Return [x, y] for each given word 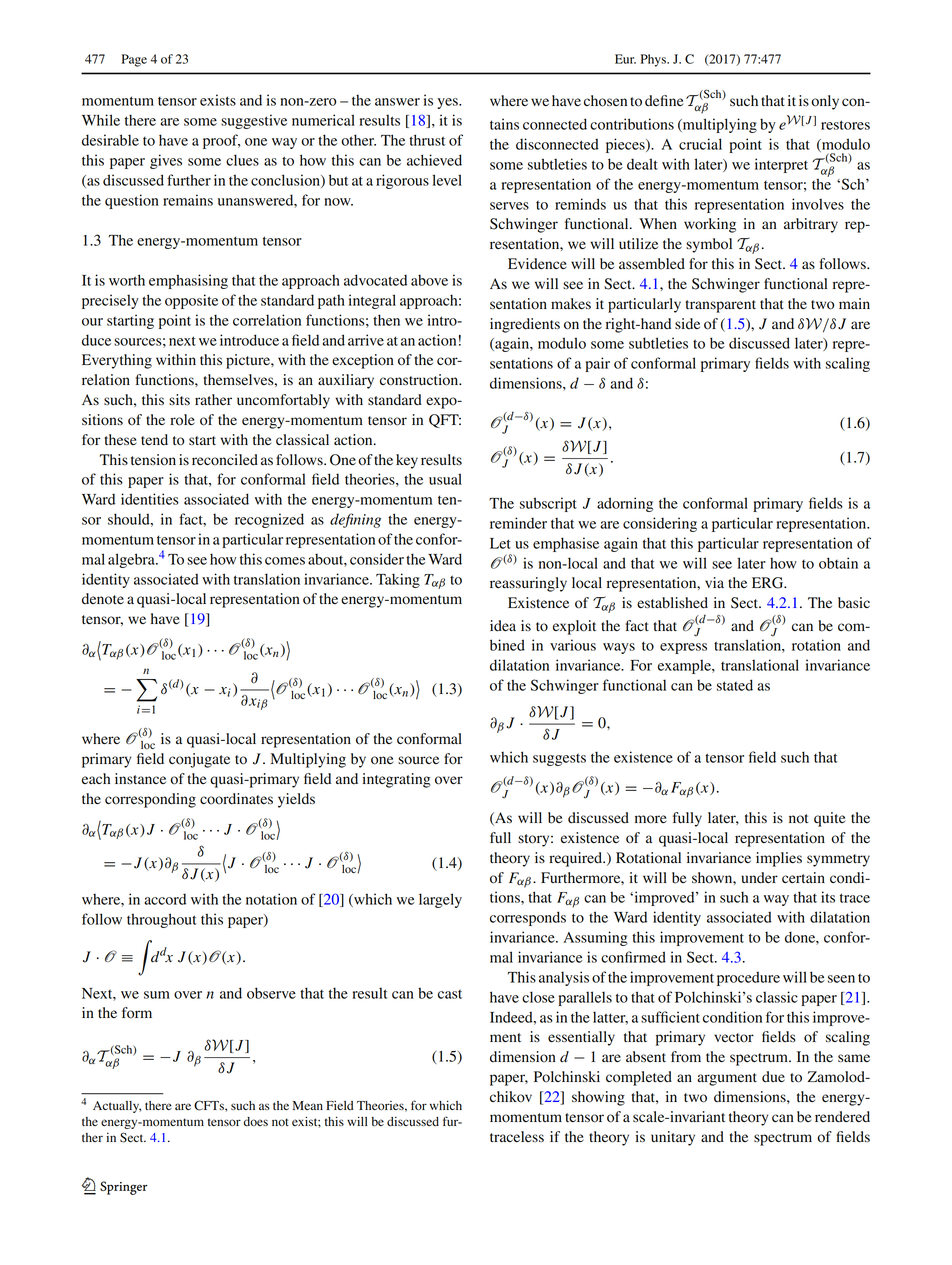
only [825, 102]
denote [103, 599]
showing [598, 1098]
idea [503, 626]
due [773, 1077]
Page [134, 60]
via [714, 582]
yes [448, 103]
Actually [117, 1107]
